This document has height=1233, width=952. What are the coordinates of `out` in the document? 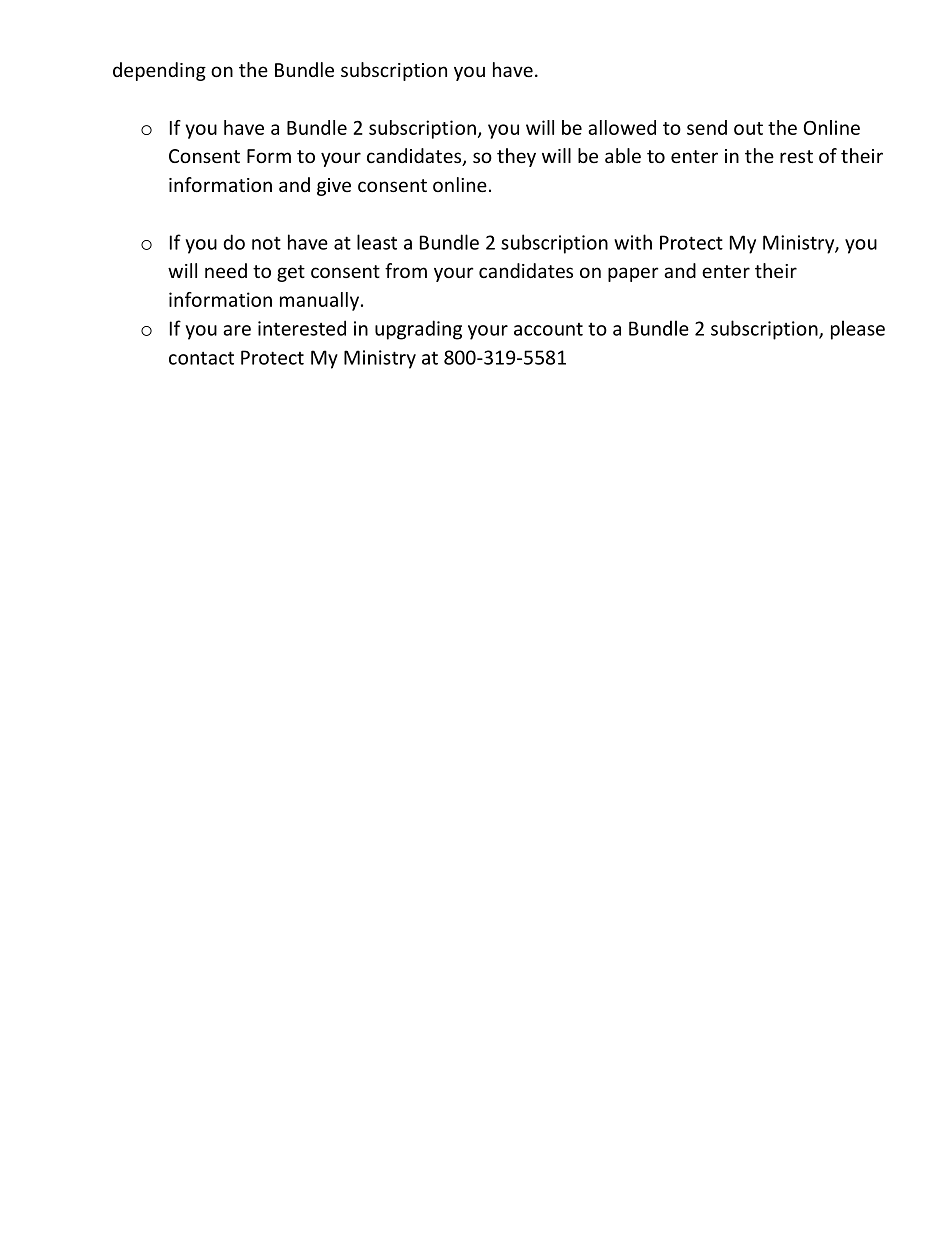 It's located at (748, 128).
